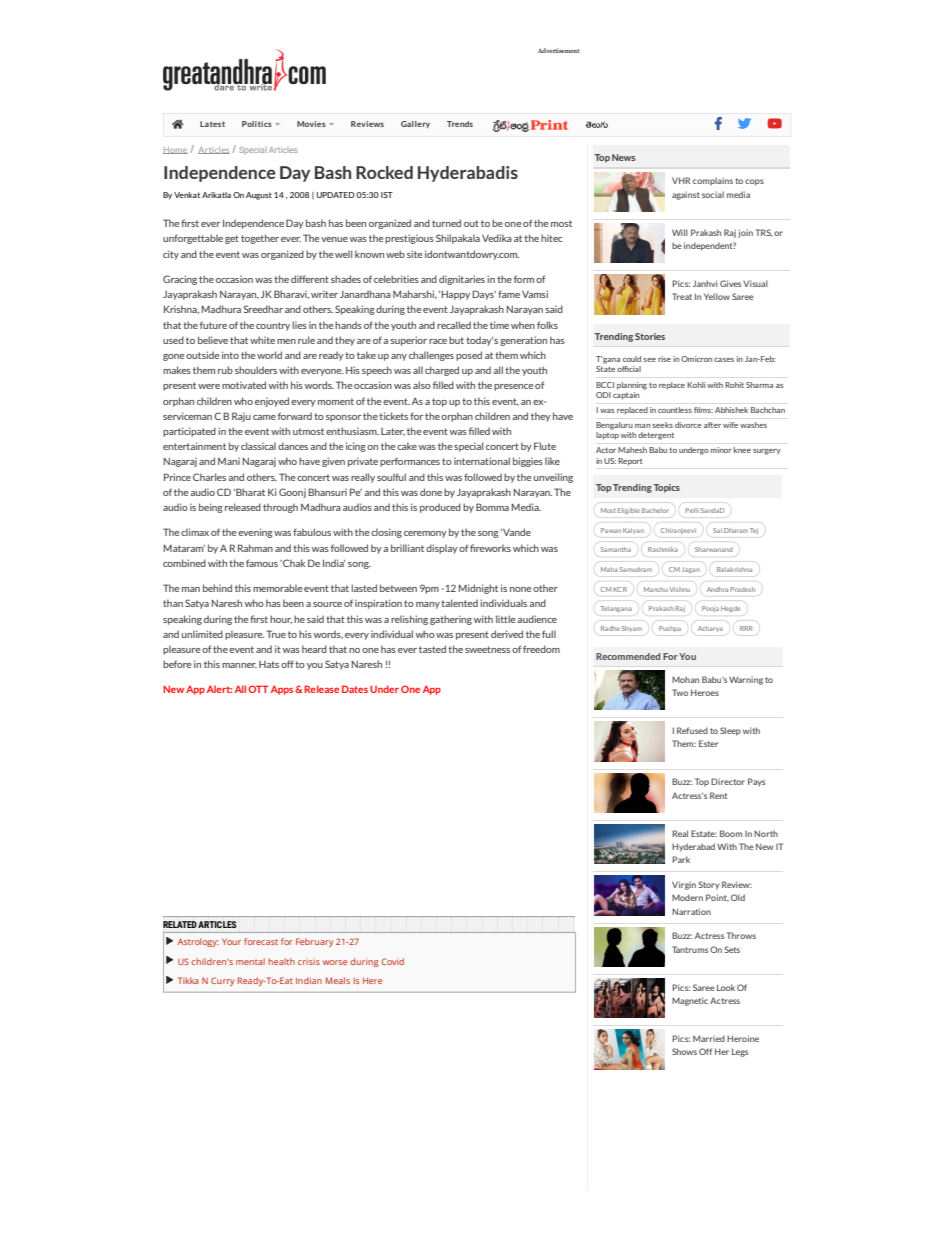  What do you see at coordinates (355, 689) in the page?
I see `Dates` at bounding box center [355, 689].
